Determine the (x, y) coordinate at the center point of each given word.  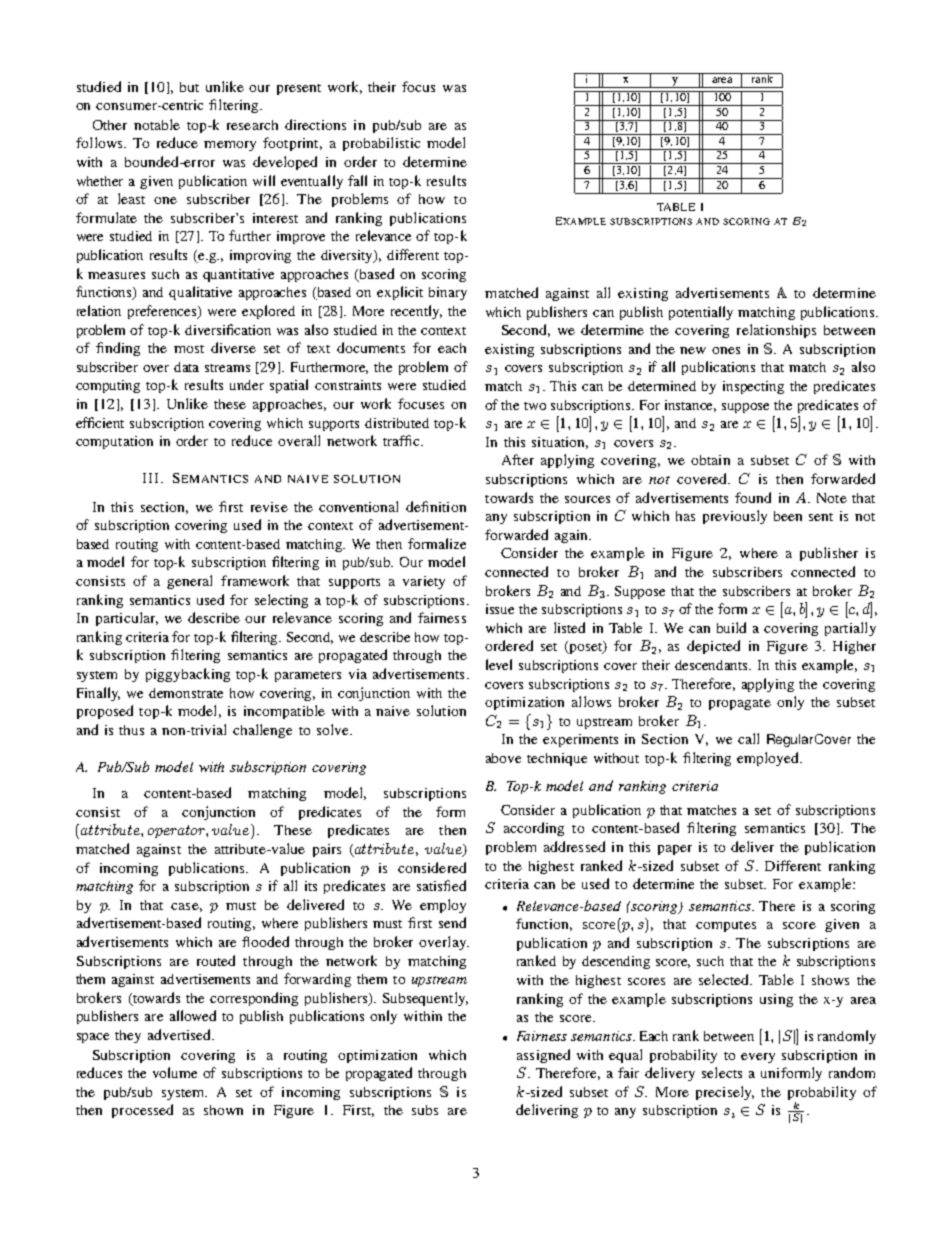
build (731, 627)
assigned (543, 1056)
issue (500, 609)
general (189, 582)
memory (230, 146)
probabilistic (381, 144)
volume (175, 1072)
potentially (701, 313)
